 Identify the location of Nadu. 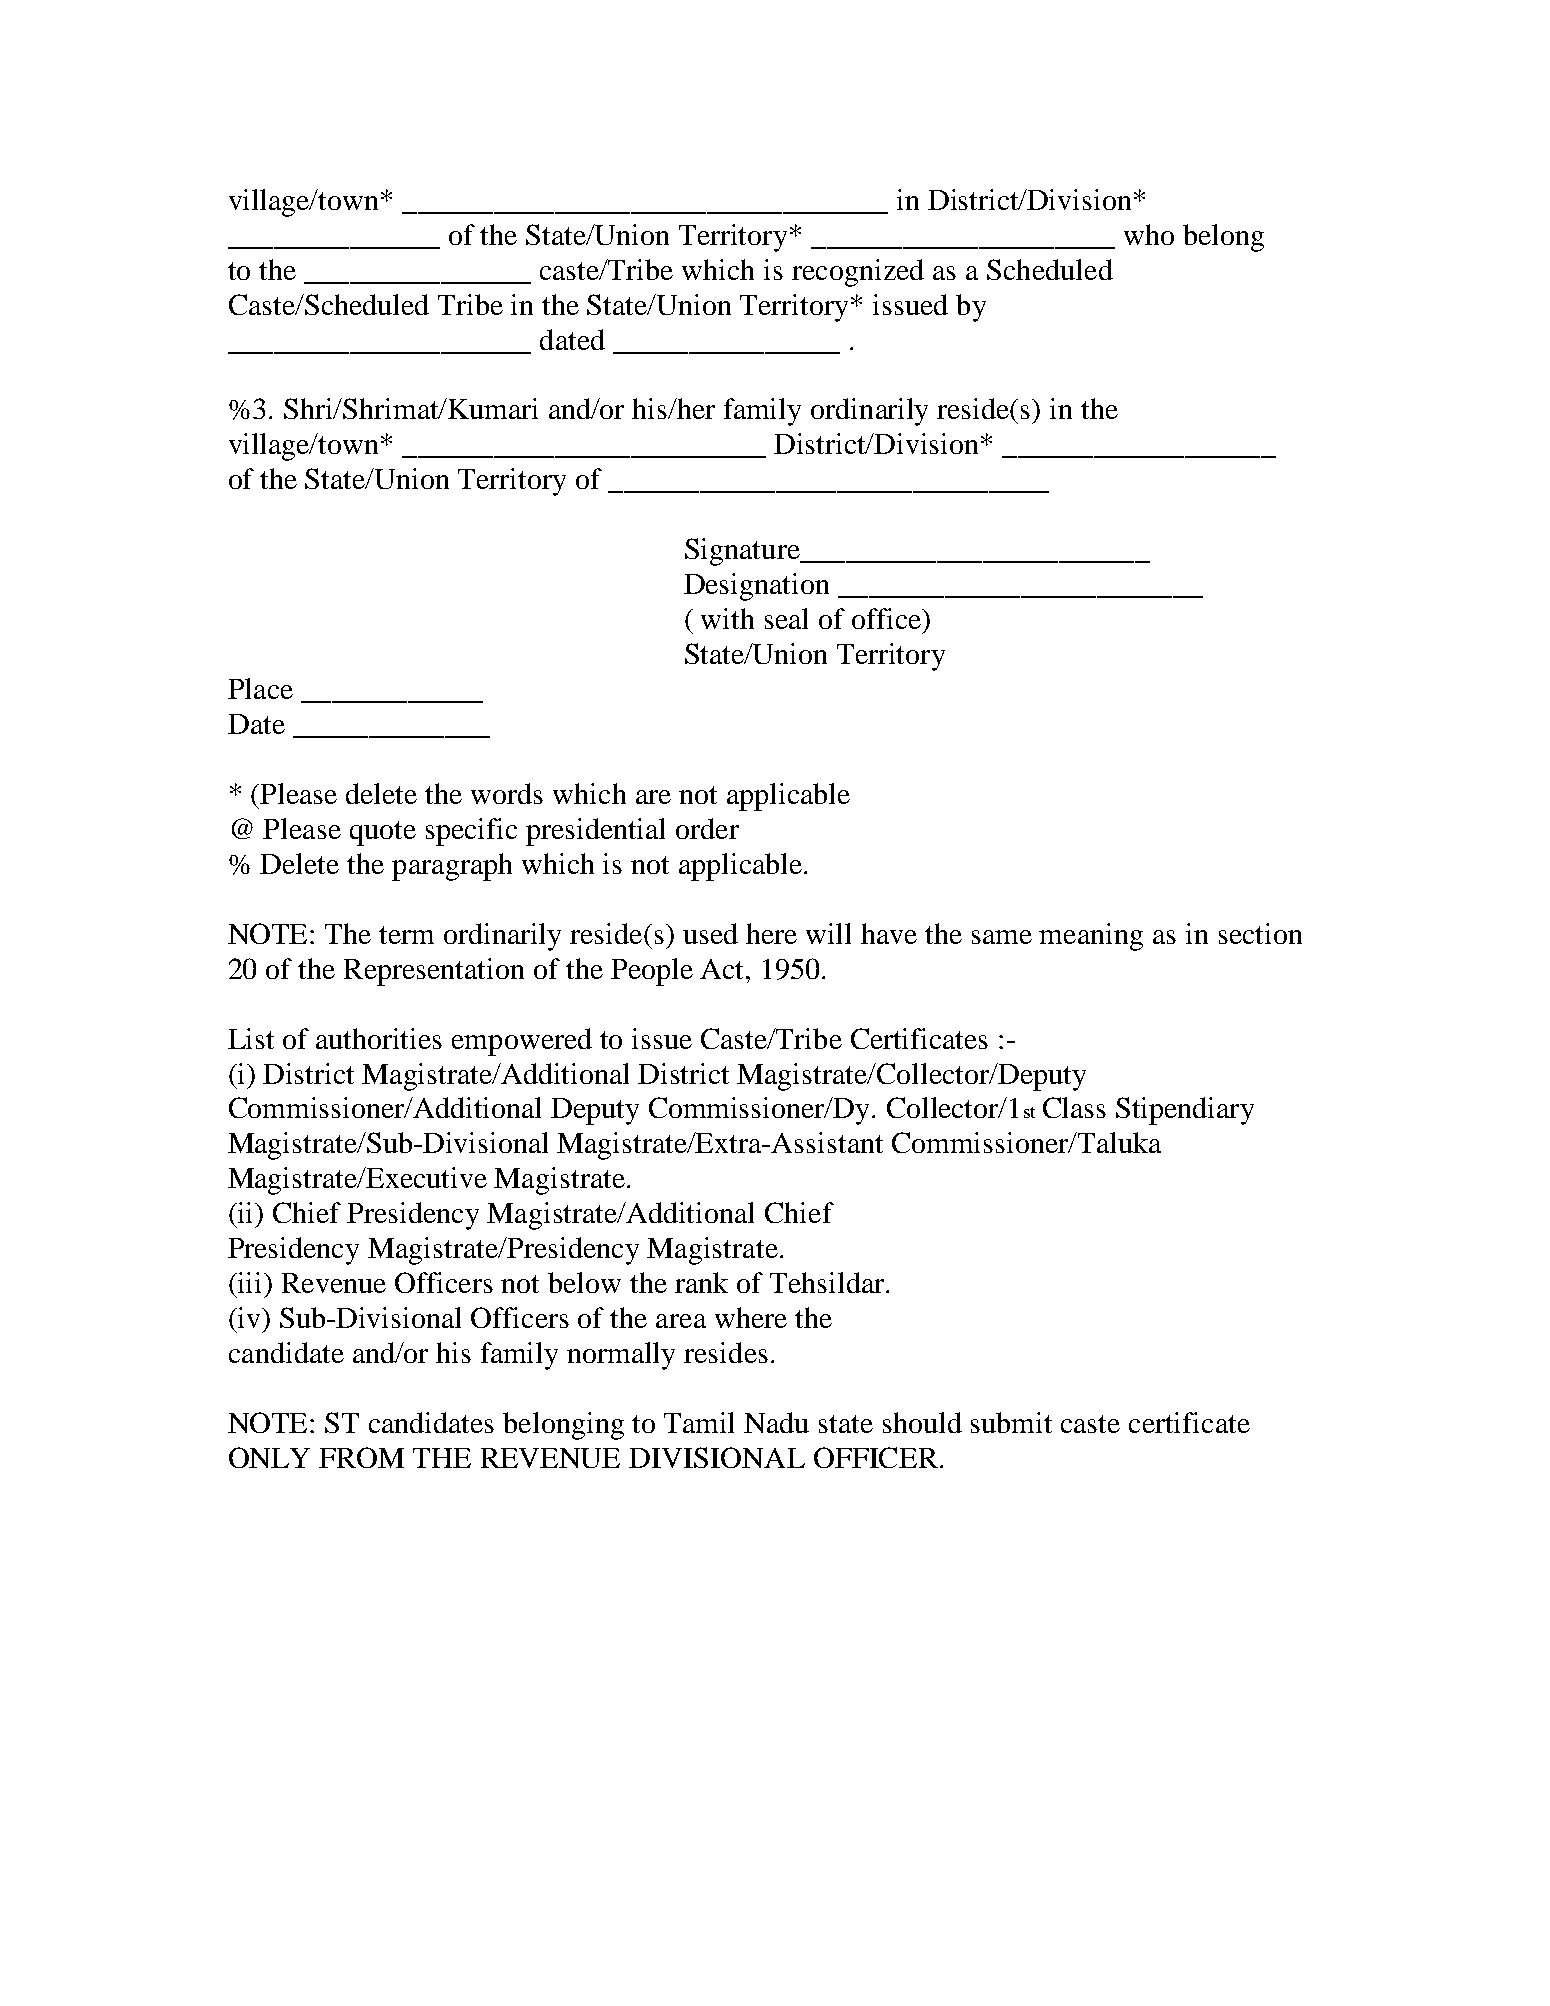
(776, 1422).
